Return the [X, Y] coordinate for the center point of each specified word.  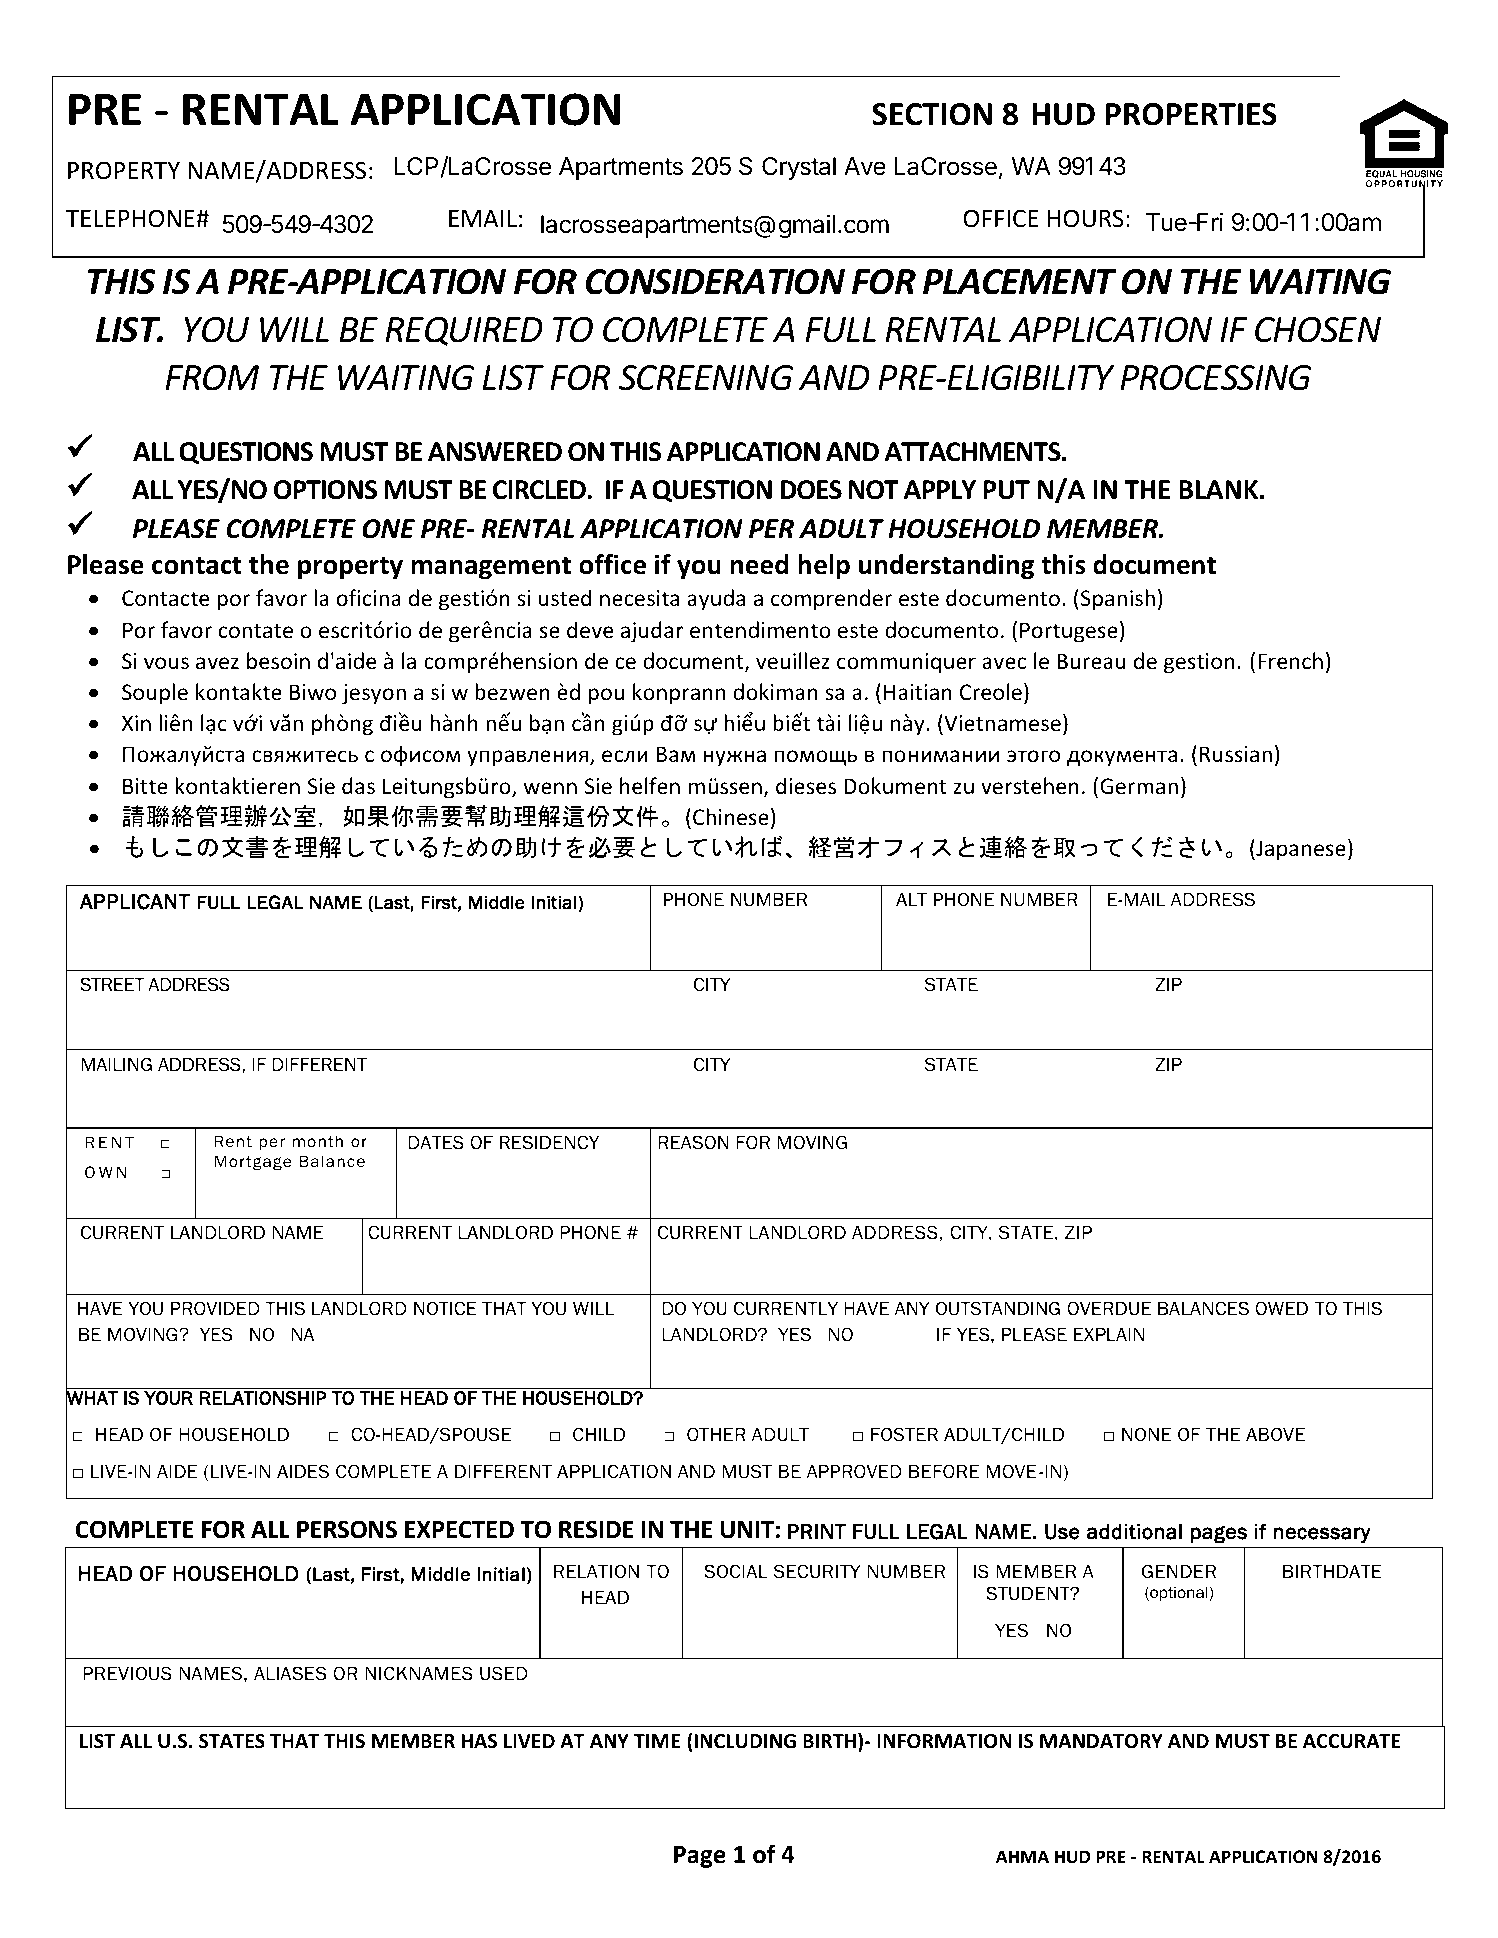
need [759, 564]
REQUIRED [464, 331]
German [1139, 786]
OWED [1281, 1308]
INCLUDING [745, 1741]
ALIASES [290, 1673]
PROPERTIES [1191, 114]
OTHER [716, 1434]
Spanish [1118, 600]
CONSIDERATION [715, 282]
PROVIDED [215, 1308]
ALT [911, 899]
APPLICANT [135, 901]
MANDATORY [1101, 1741]
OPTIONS [325, 490]
